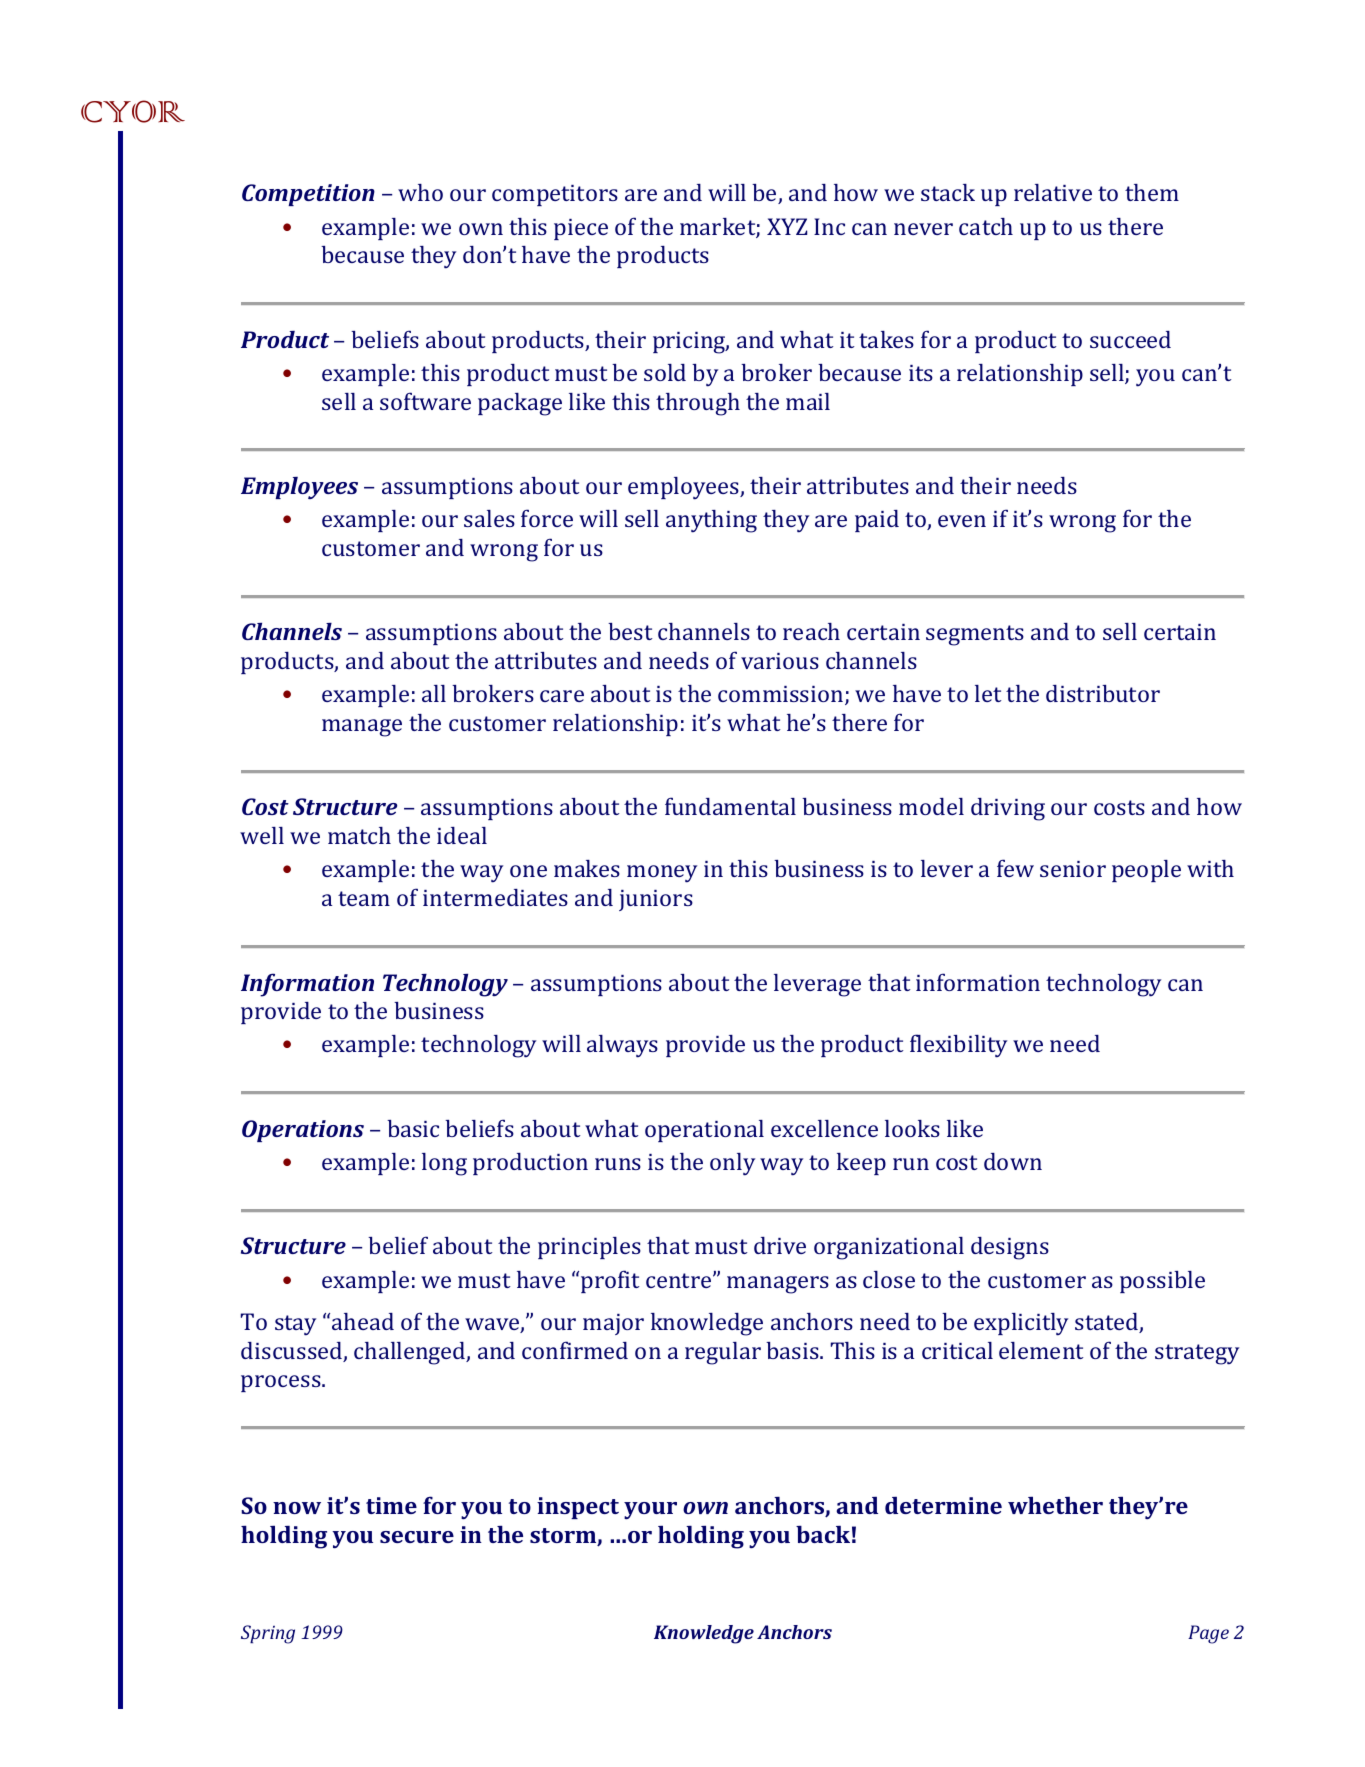 The image size is (1365, 1767). I want to click on who, so click(420, 192).
